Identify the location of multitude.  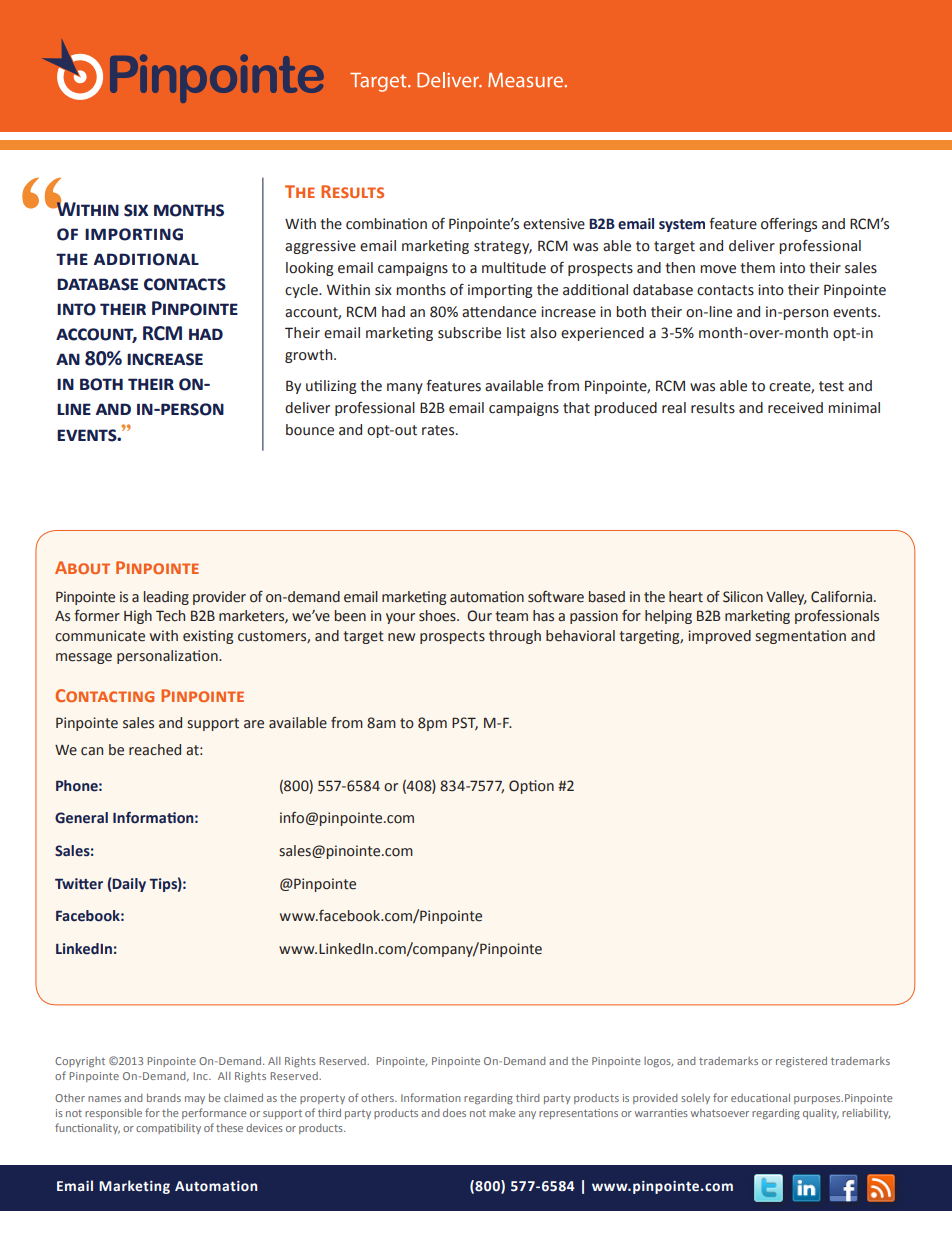
(514, 268).
